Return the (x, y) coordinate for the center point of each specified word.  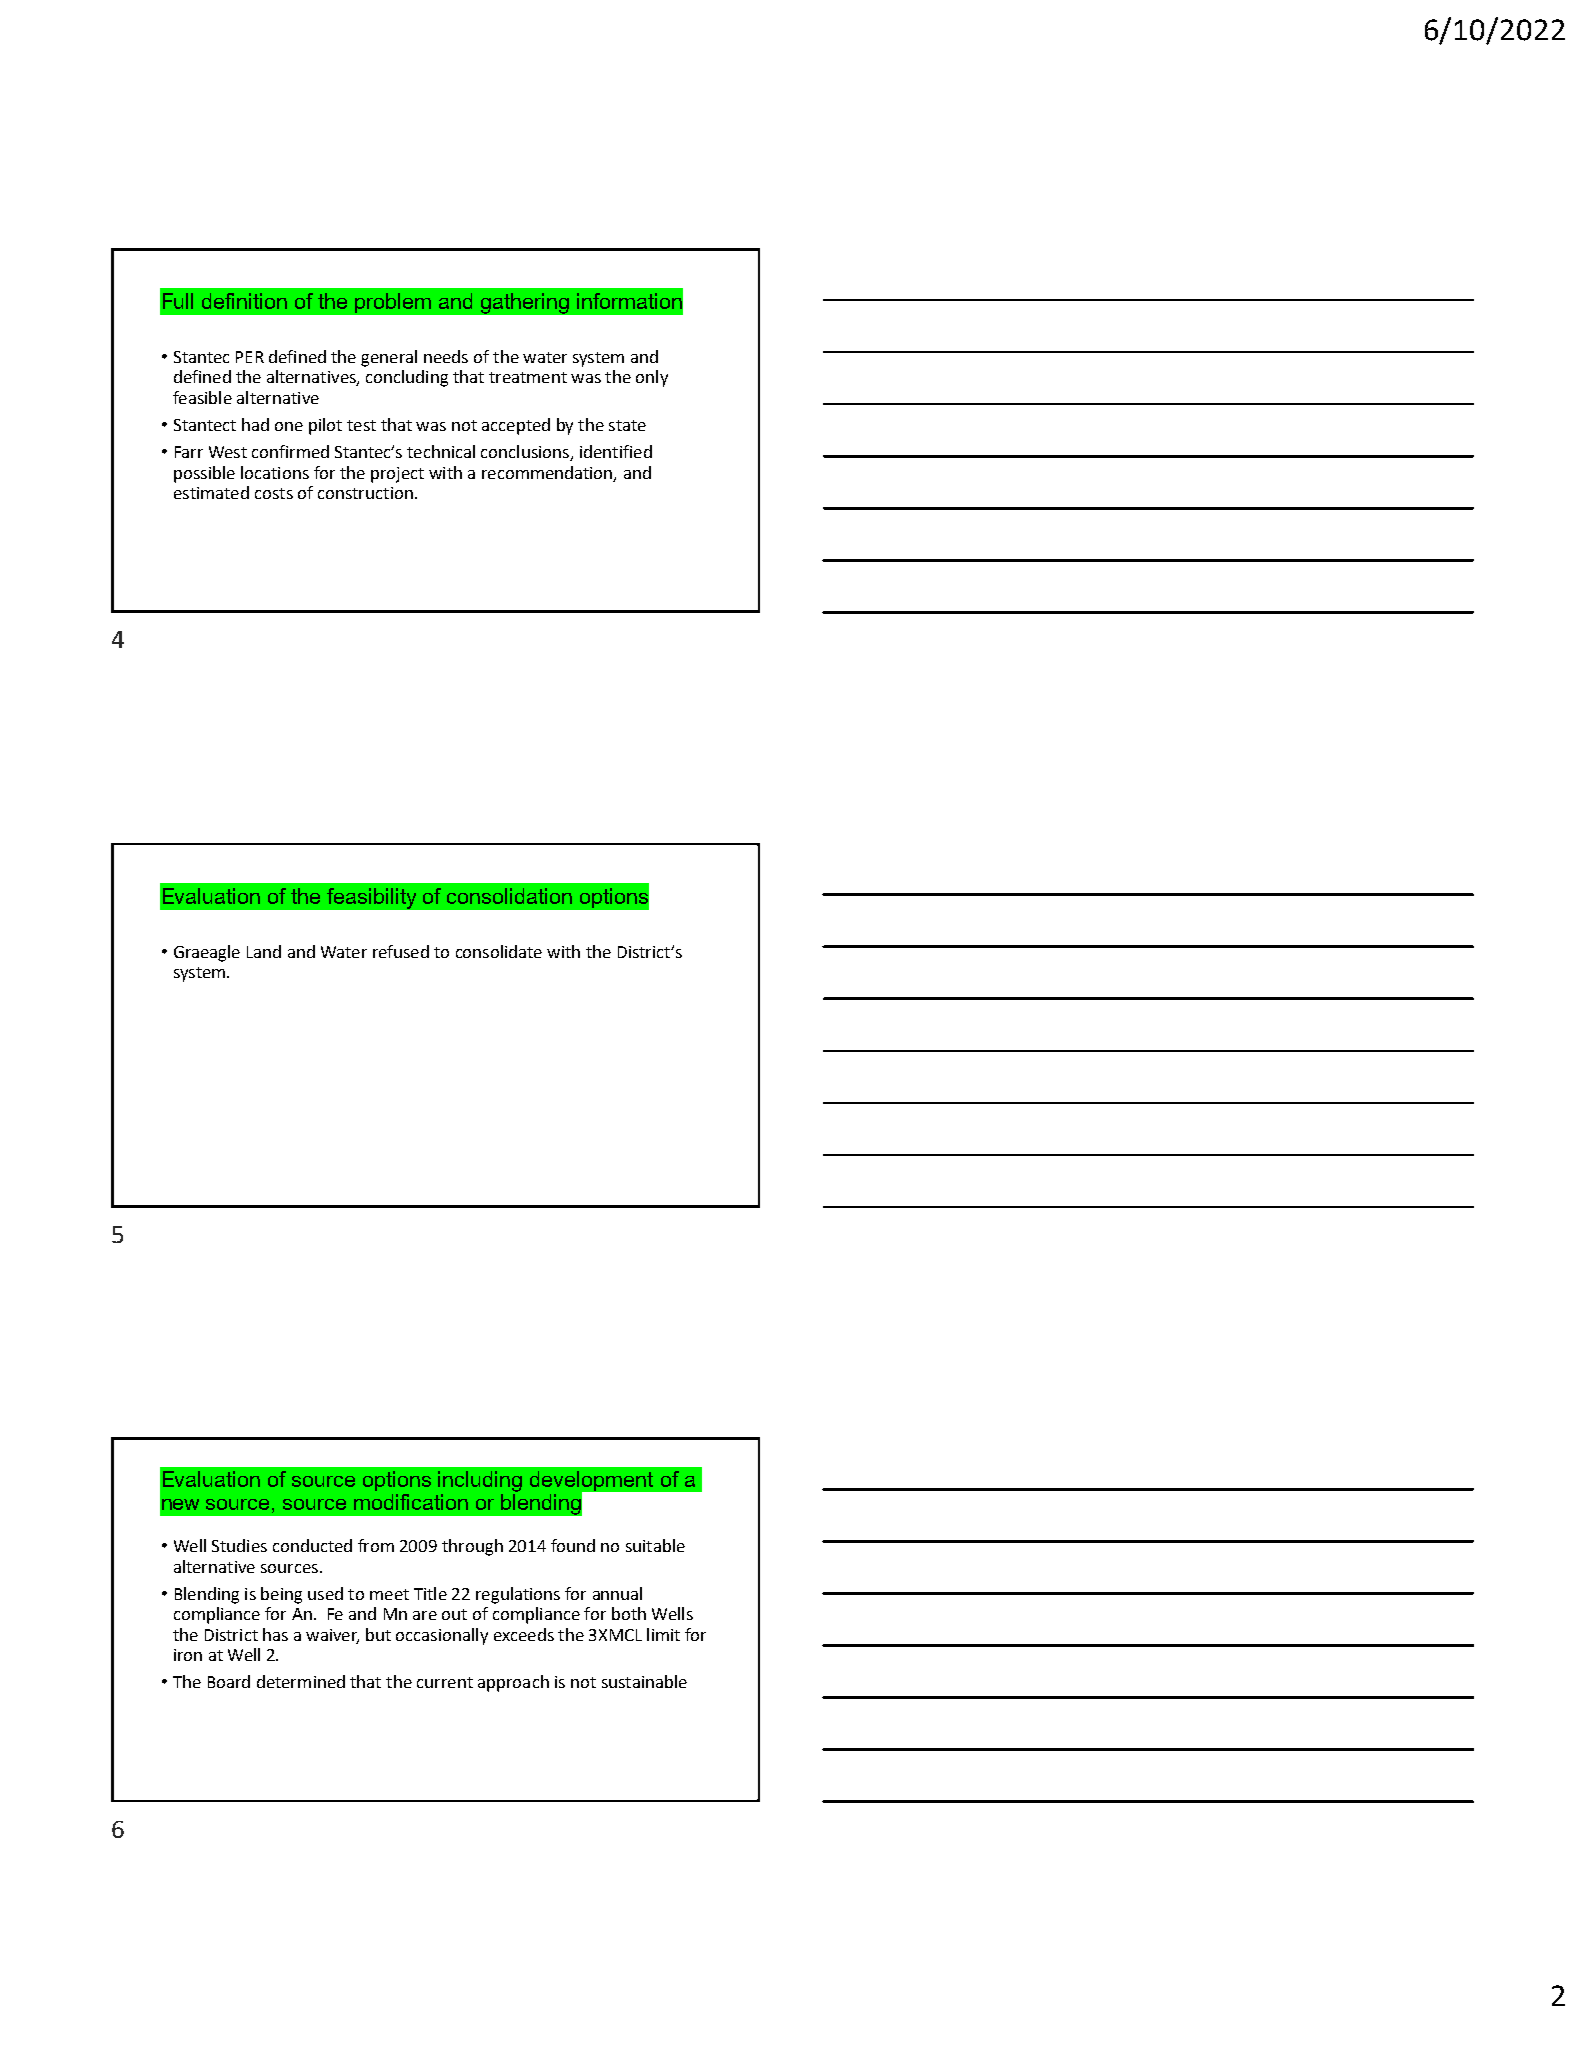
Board (229, 1681)
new (180, 1504)
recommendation (548, 473)
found (573, 1545)
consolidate (499, 951)
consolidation (509, 896)
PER (250, 357)
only (652, 378)
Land (264, 951)
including (480, 1481)
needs (446, 356)
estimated (211, 492)
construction (365, 493)
